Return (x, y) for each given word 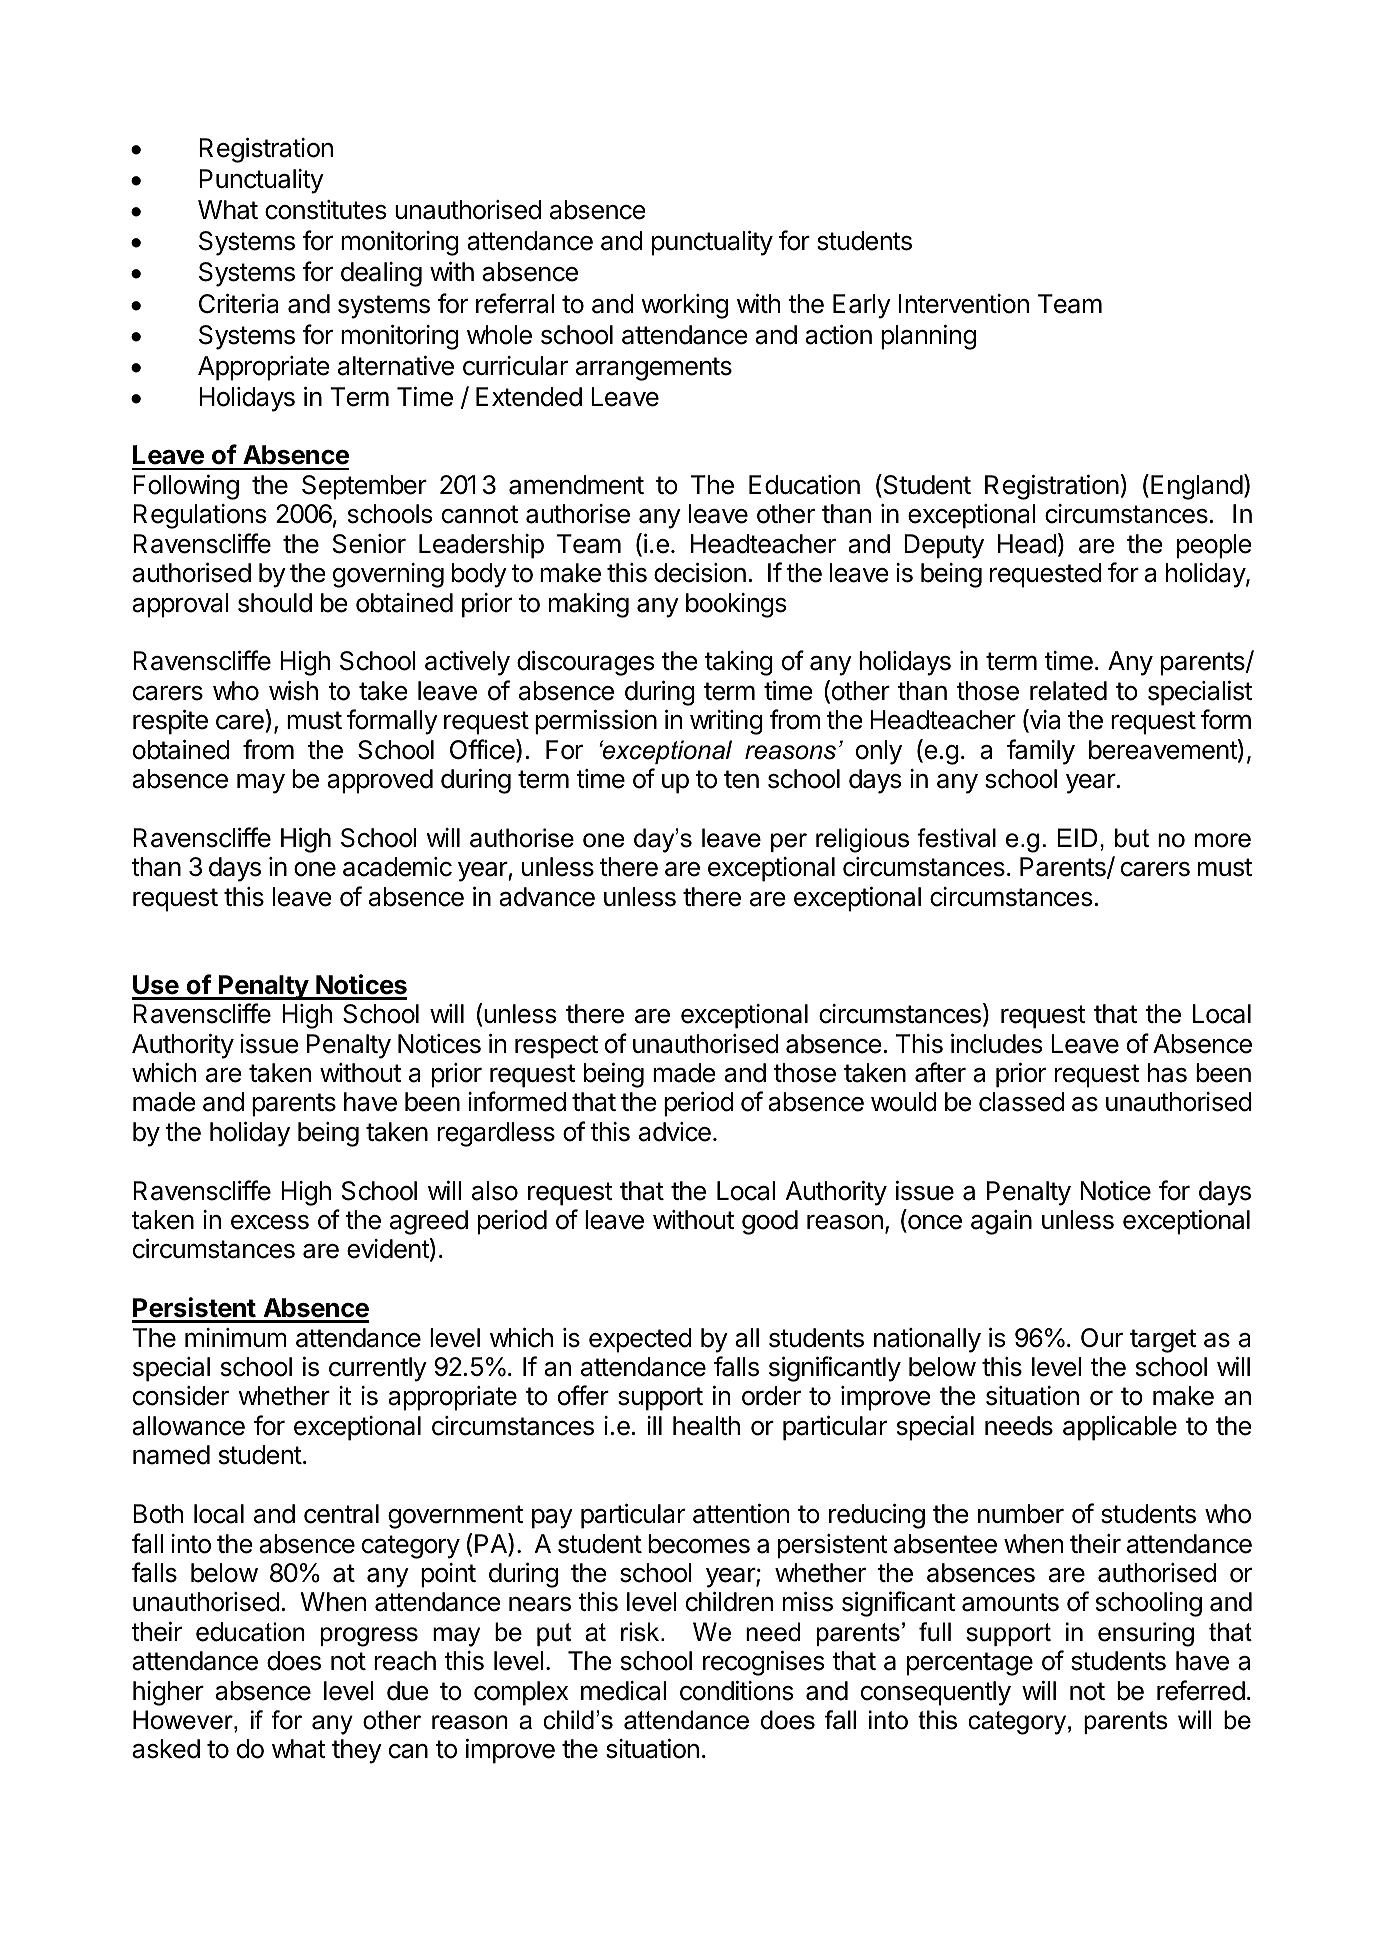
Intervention (963, 304)
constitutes (325, 210)
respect (556, 1047)
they (357, 1751)
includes (996, 1044)
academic (397, 867)
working (684, 306)
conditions (736, 1691)
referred (1201, 1690)
